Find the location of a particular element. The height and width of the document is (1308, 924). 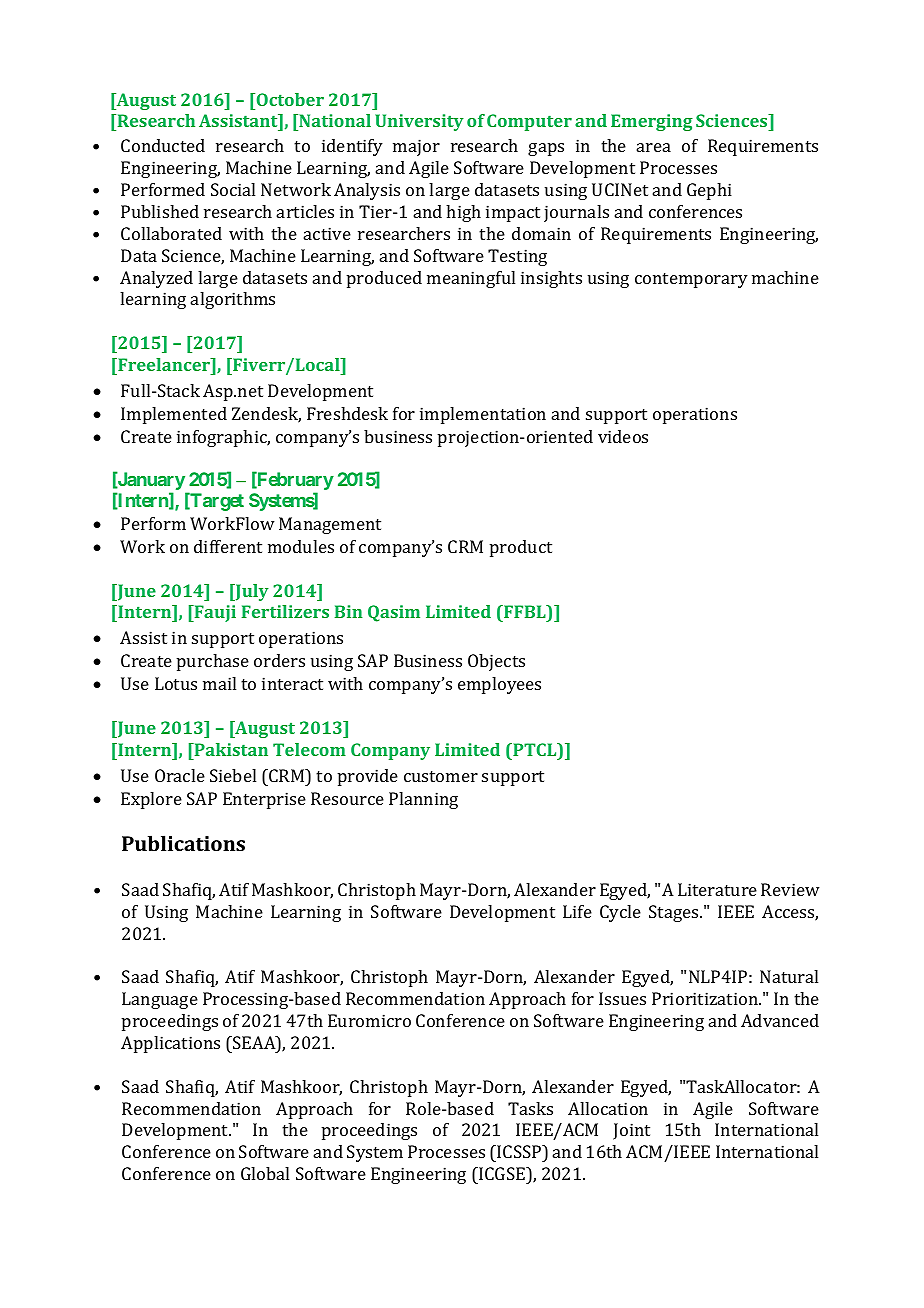

Objects is located at coordinates (496, 662).
